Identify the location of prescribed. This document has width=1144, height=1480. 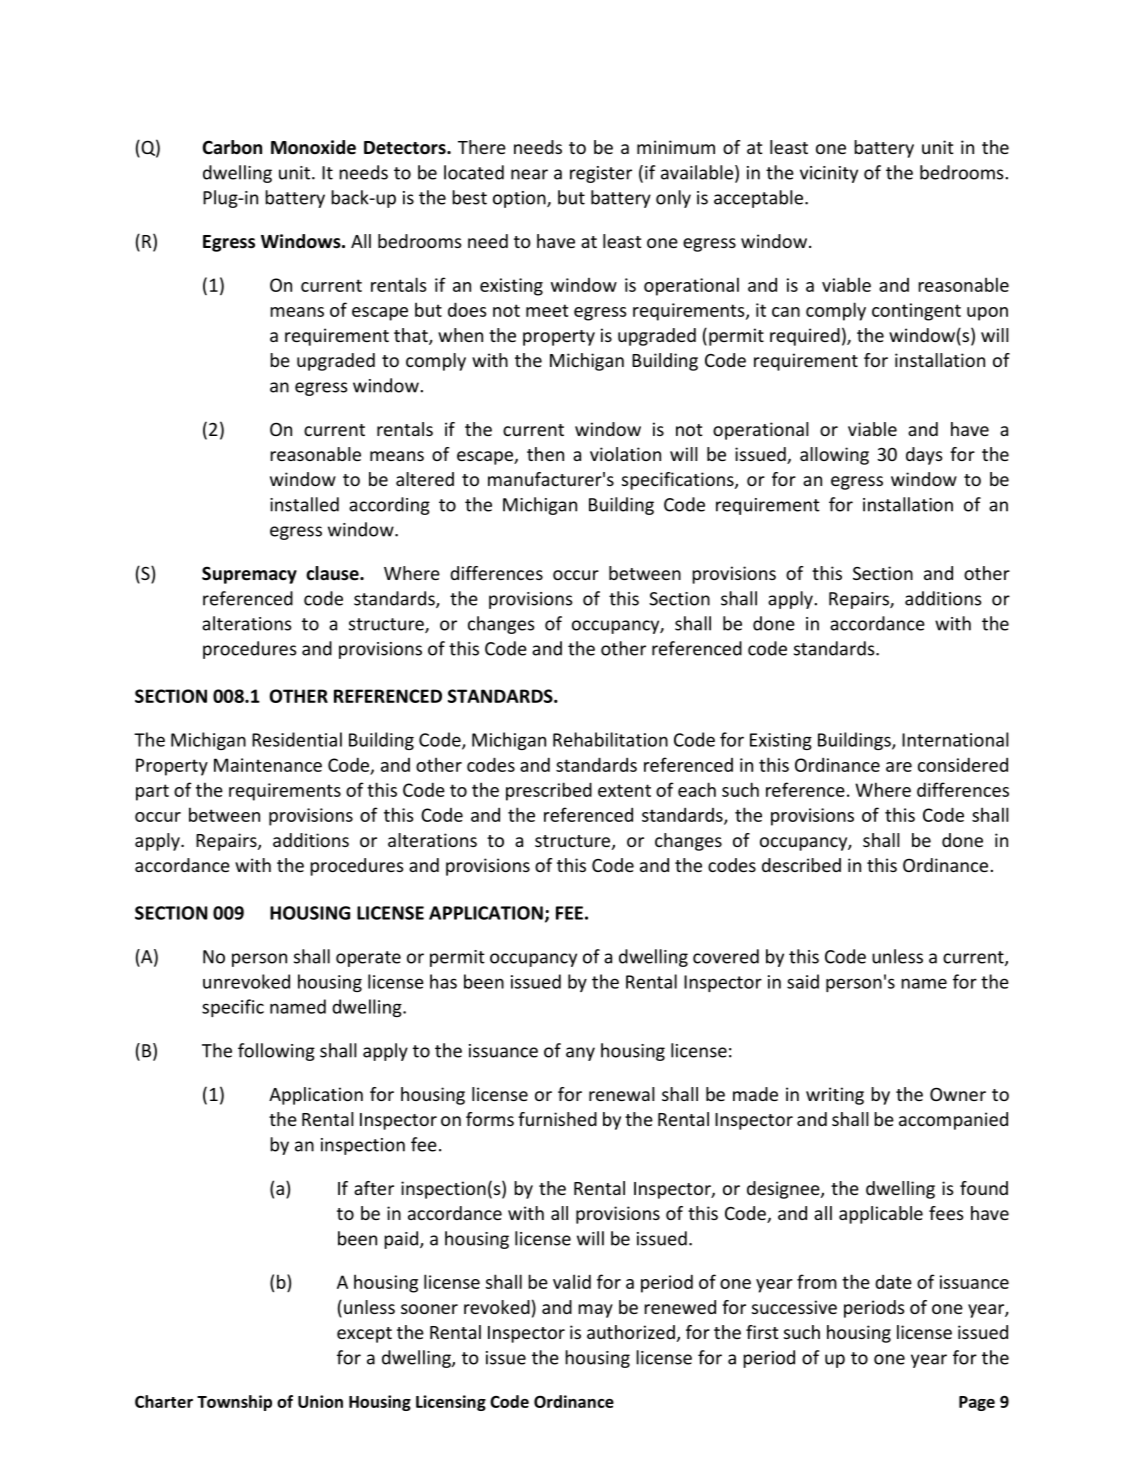
(549, 791).
